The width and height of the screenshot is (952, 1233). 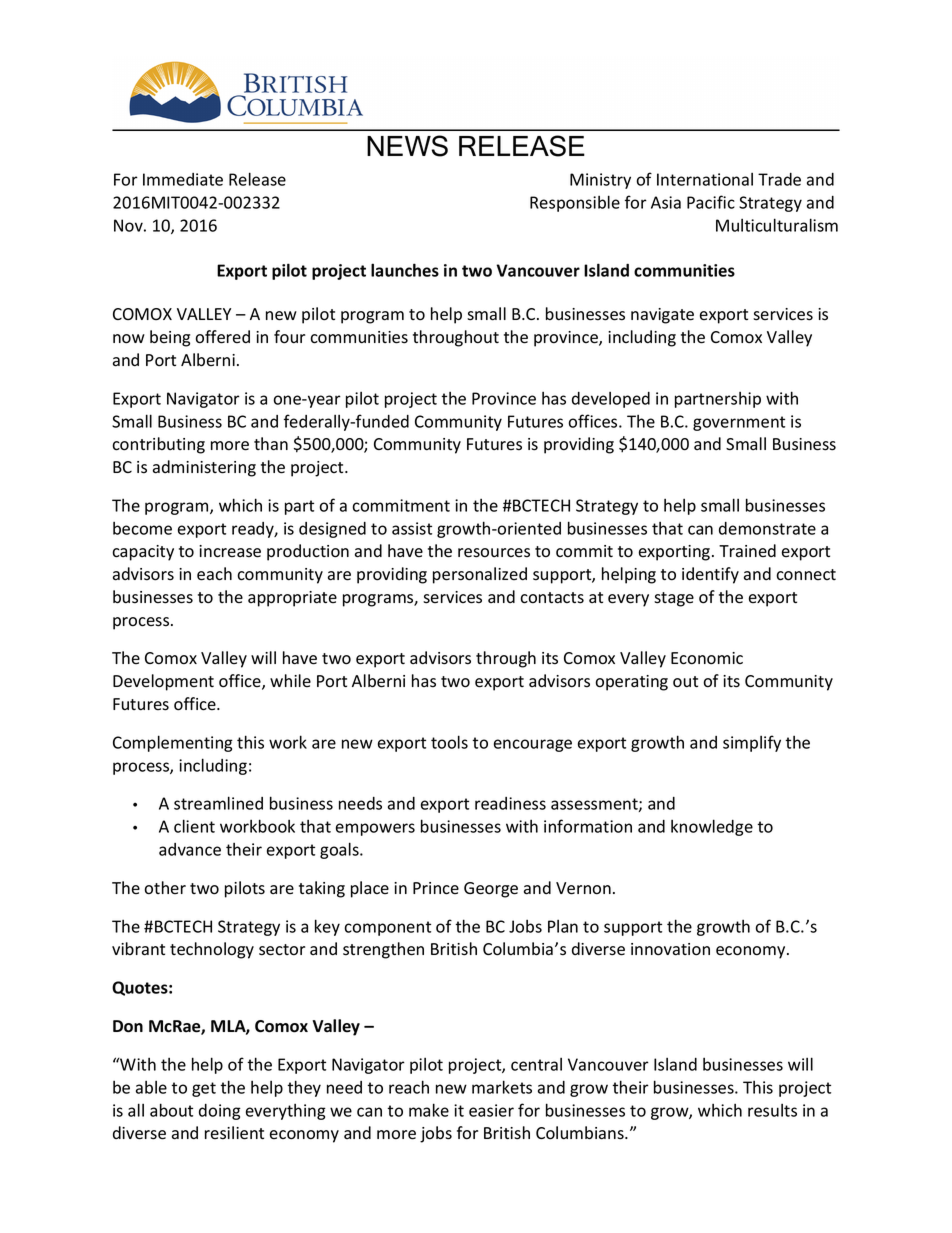 I want to click on International, so click(x=705, y=179).
